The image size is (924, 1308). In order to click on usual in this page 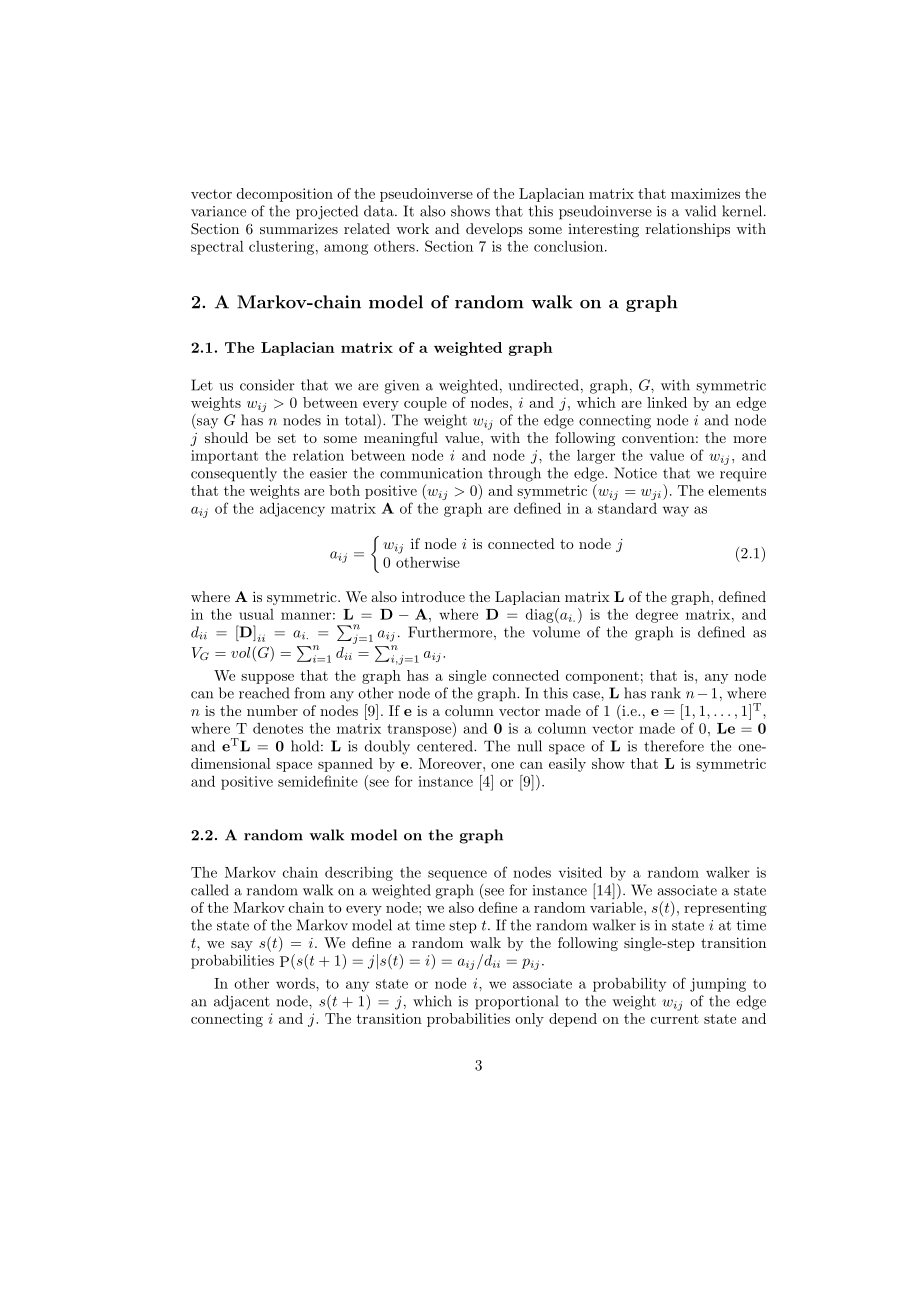, I will do `click(256, 614)`.
